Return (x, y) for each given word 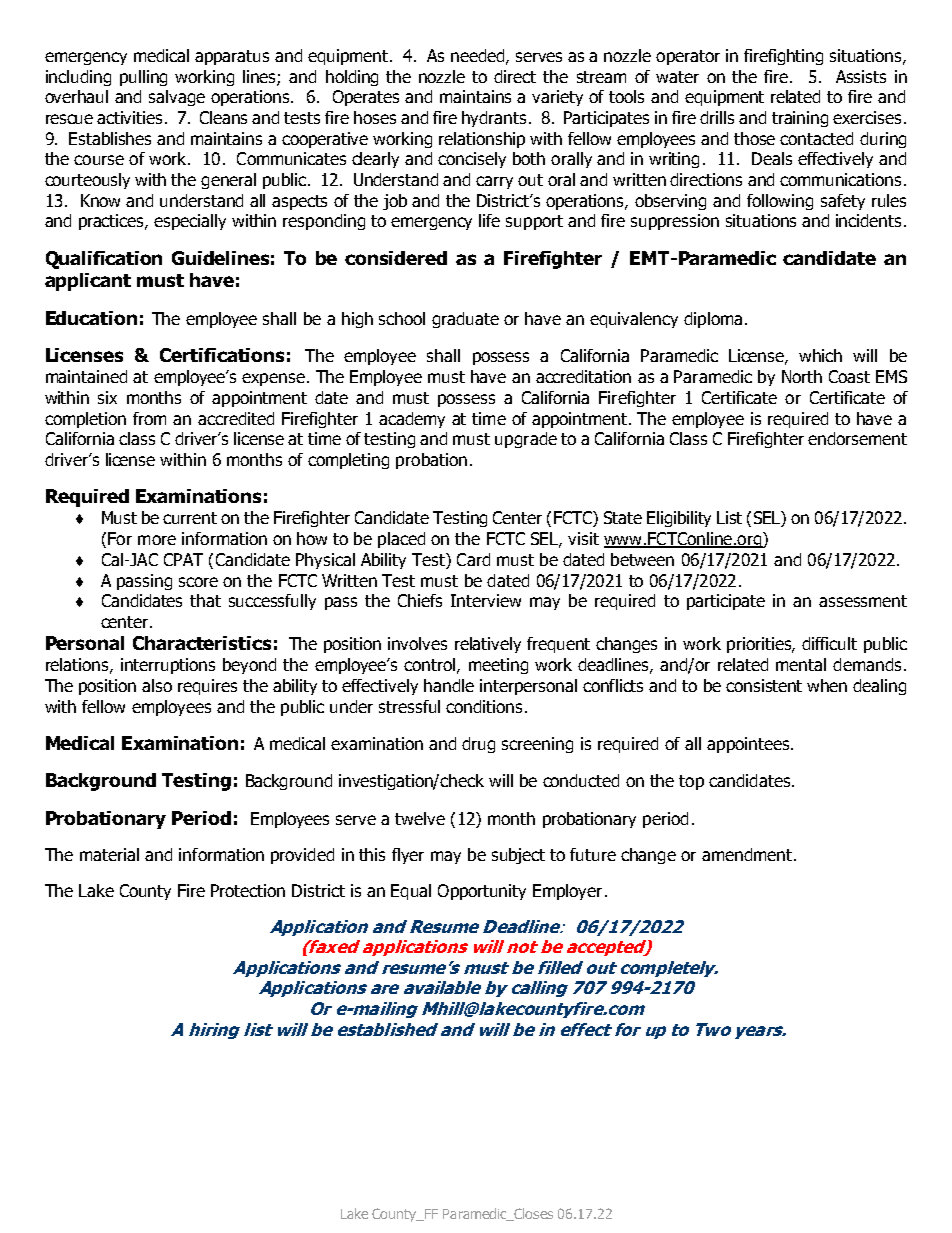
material (109, 854)
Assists (861, 76)
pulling (143, 78)
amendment (747, 854)
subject (518, 856)
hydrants (494, 119)
